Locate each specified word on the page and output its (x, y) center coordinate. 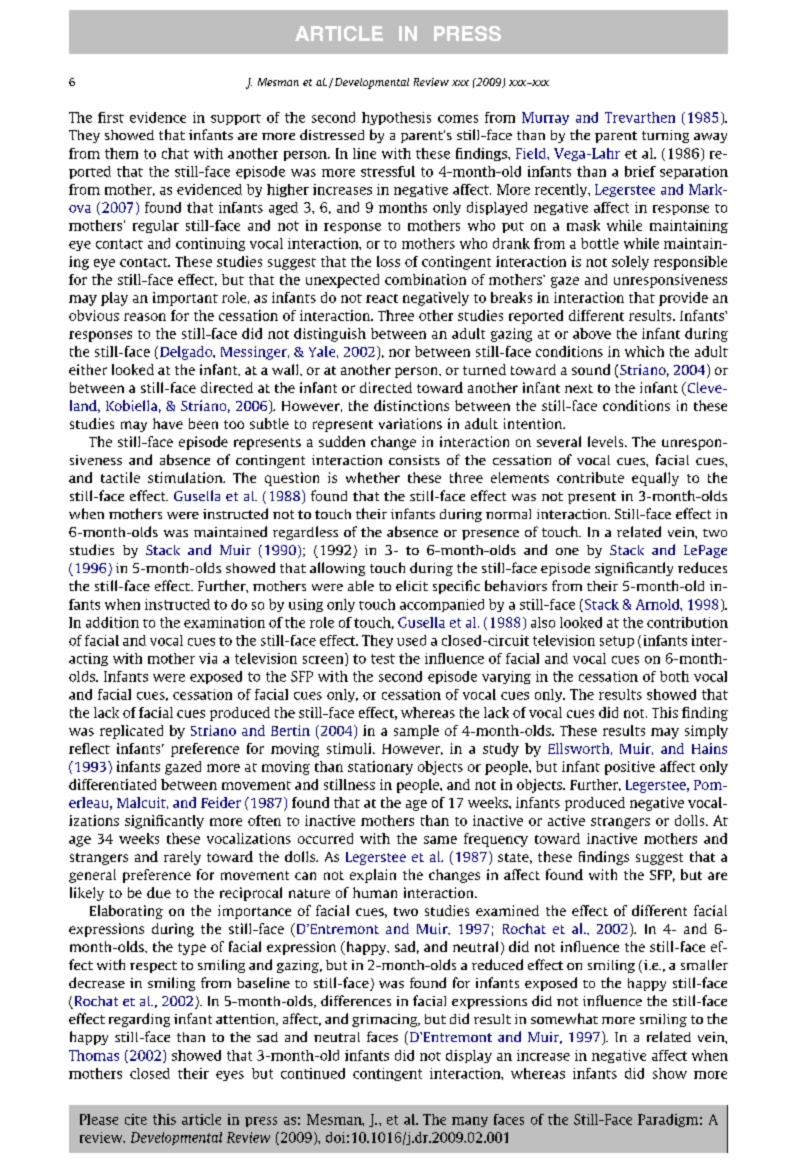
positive (630, 768)
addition (112, 622)
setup (617, 642)
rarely (182, 858)
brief (640, 171)
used (411, 640)
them (121, 153)
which (644, 351)
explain (373, 876)
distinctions (411, 405)
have (168, 423)
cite (136, 1119)
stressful (388, 171)
